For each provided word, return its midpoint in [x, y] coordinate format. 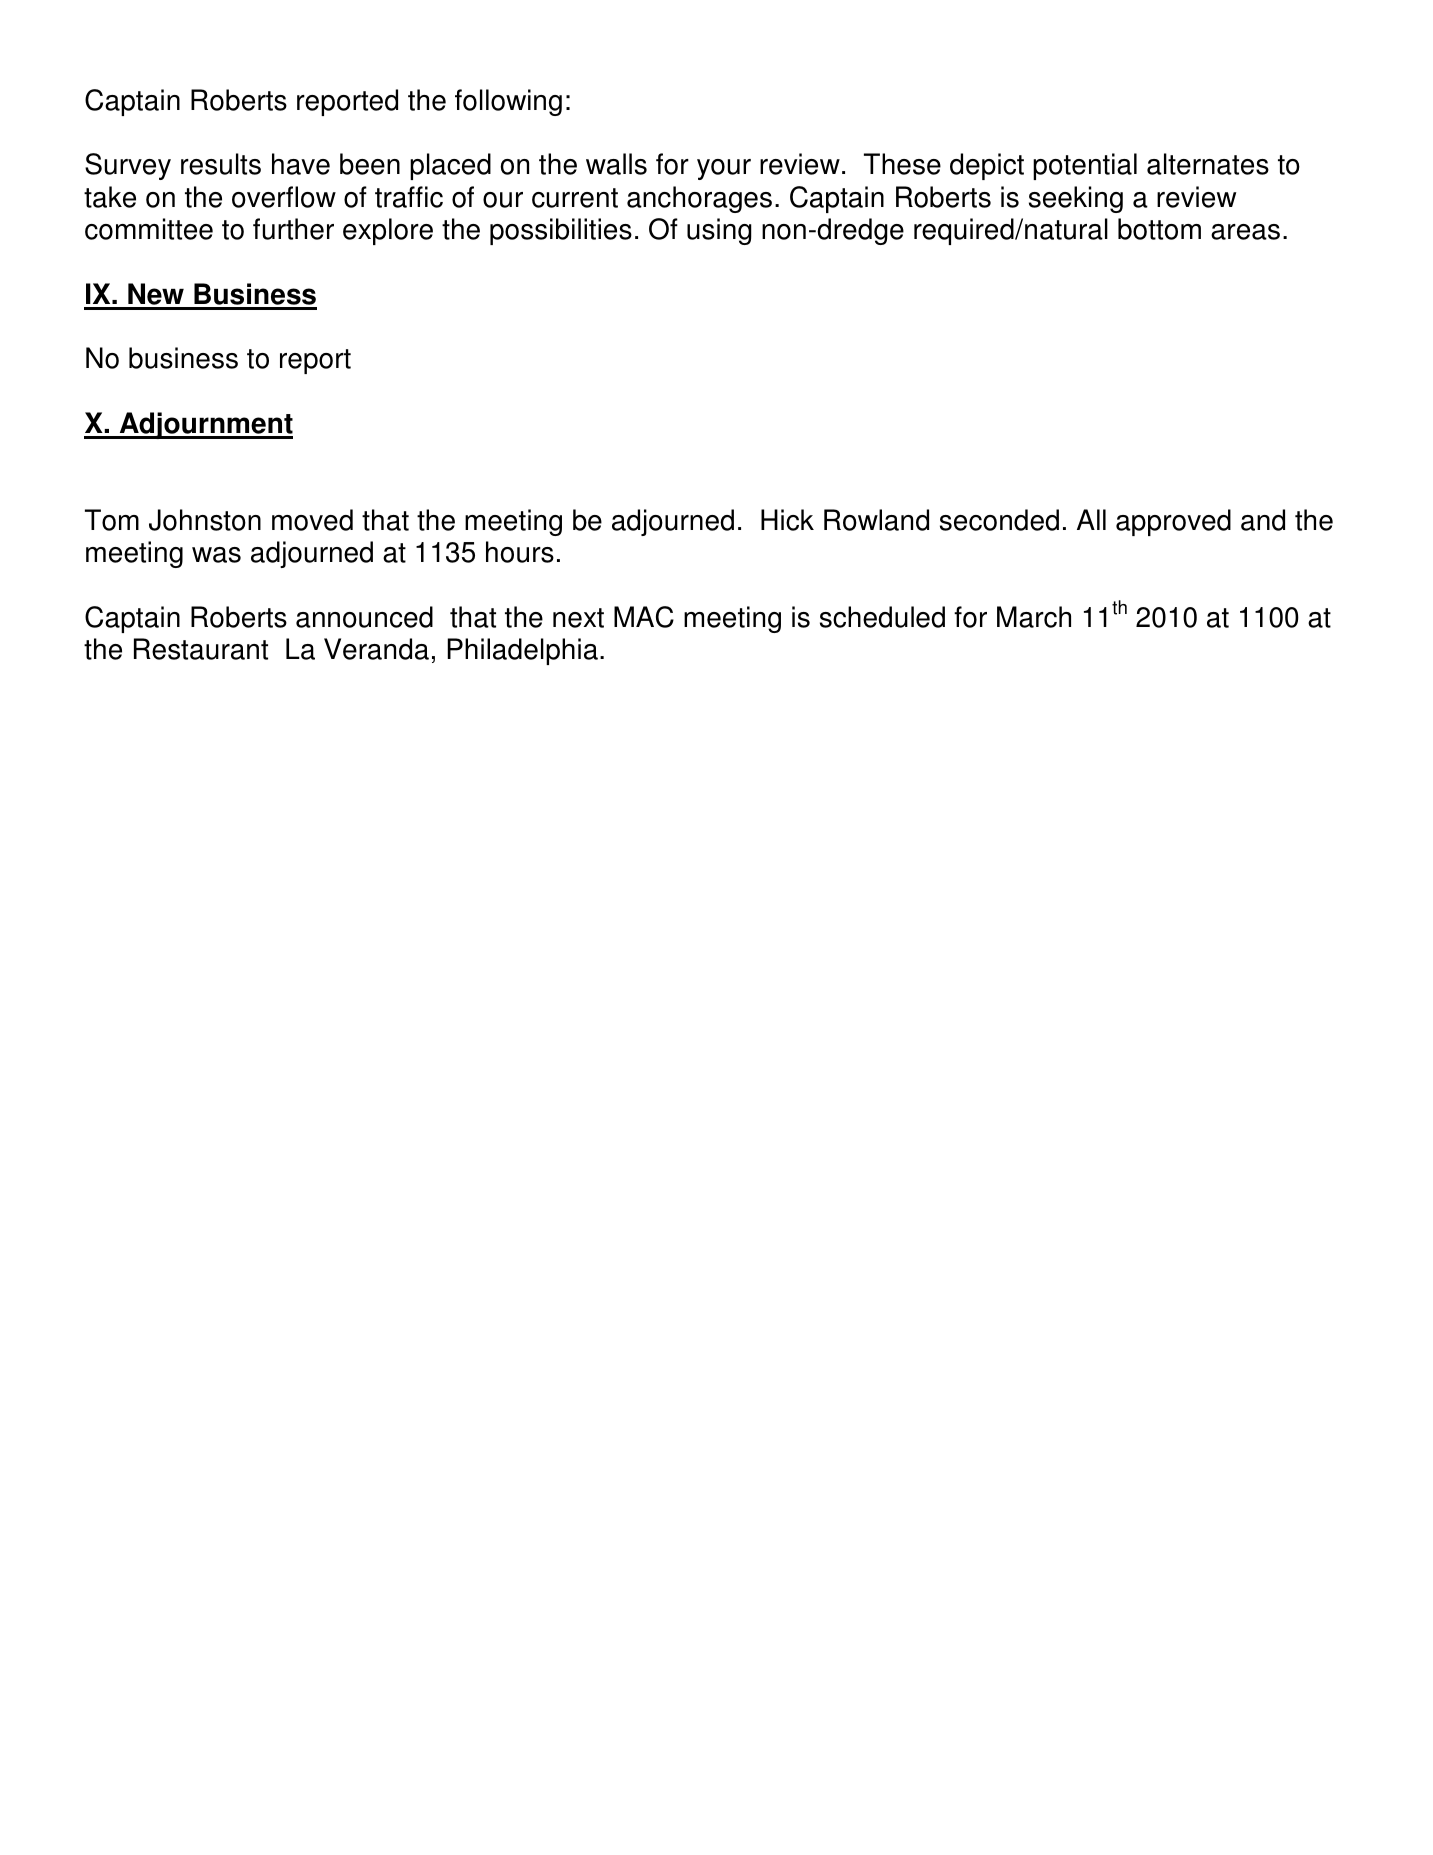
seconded [999, 520]
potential [1085, 166]
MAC [644, 617]
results [221, 164]
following [508, 102]
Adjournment [205, 425]
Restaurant [201, 649]
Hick [787, 520]
